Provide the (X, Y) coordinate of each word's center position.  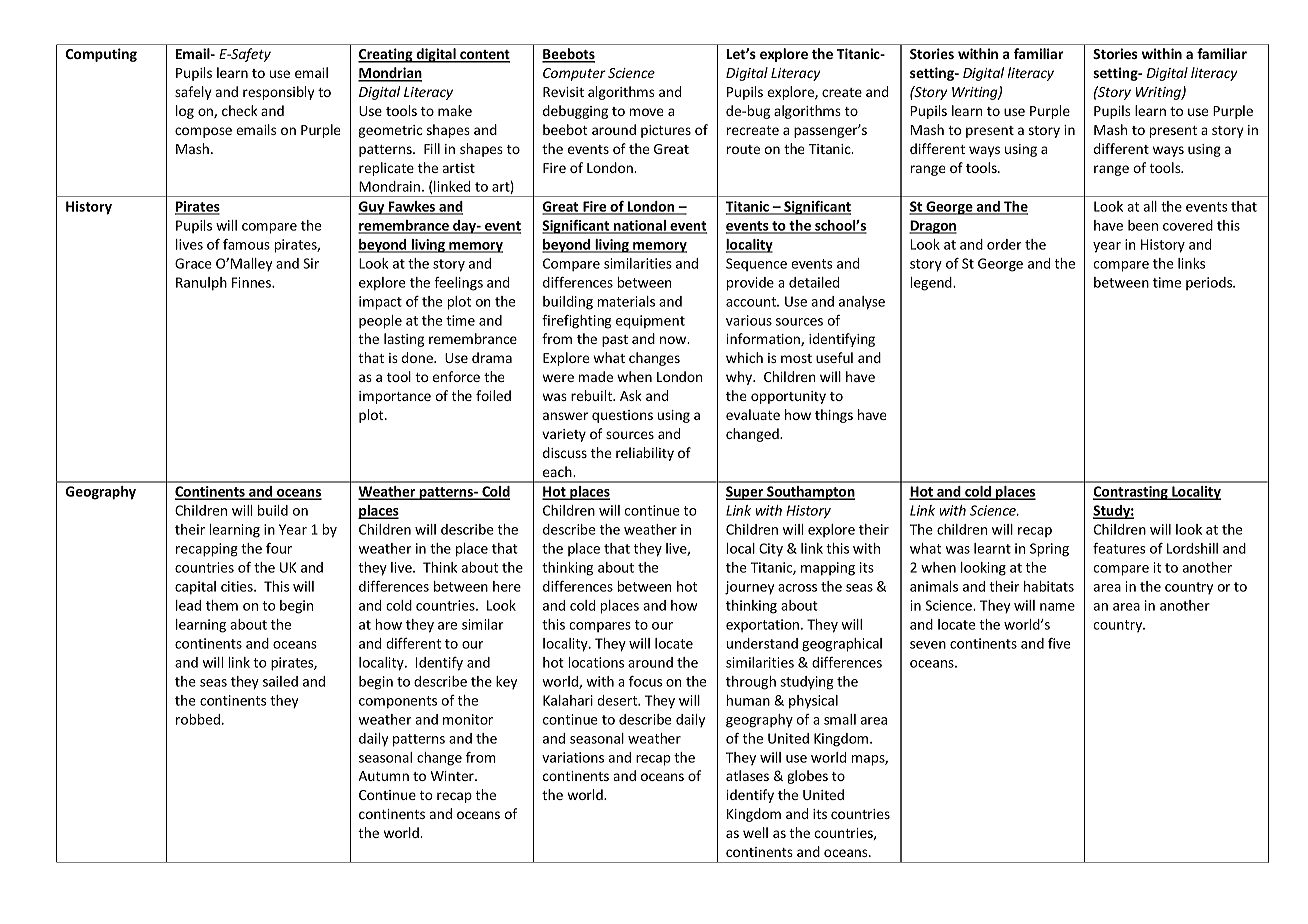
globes (807, 777)
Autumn (383, 776)
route (743, 149)
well (755, 832)
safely (193, 93)
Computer (574, 74)
